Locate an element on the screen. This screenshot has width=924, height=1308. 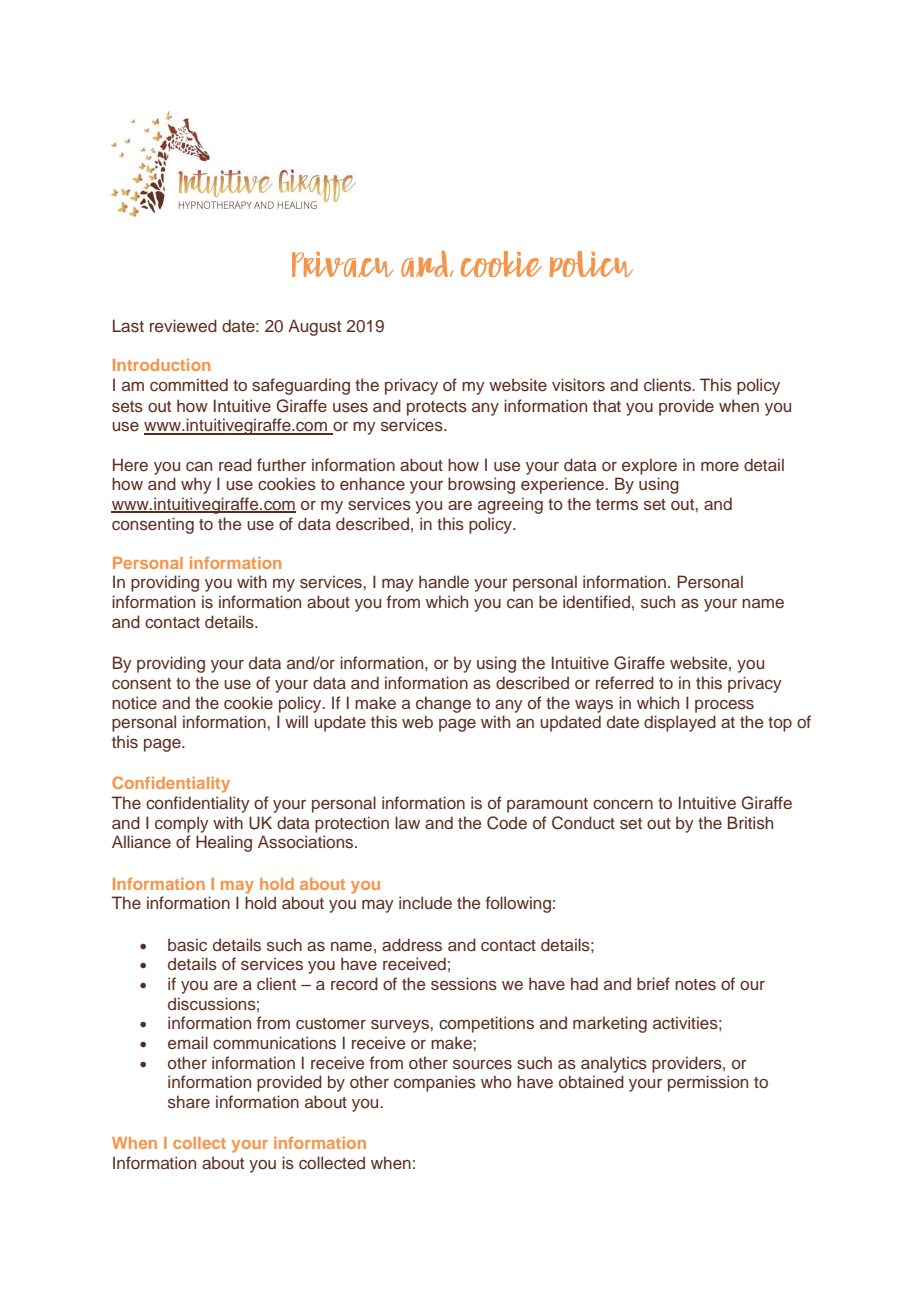
that is located at coordinates (607, 405).
